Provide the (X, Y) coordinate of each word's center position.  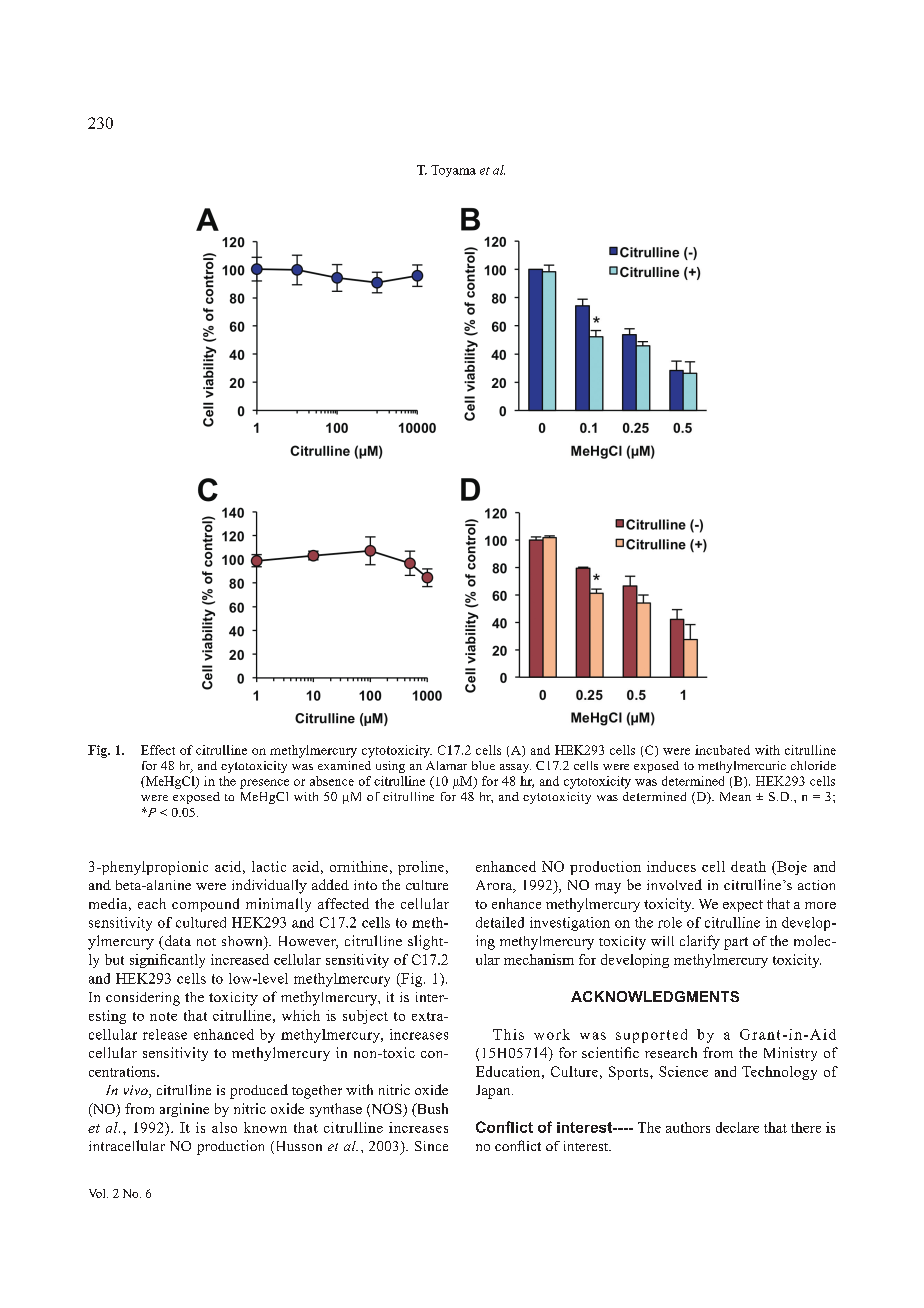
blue (483, 765)
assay (515, 768)
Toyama (453, 171)
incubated (722, 750)
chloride (813, 765)
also (224, 1127)
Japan (494, 1092)
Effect (158, 750)
